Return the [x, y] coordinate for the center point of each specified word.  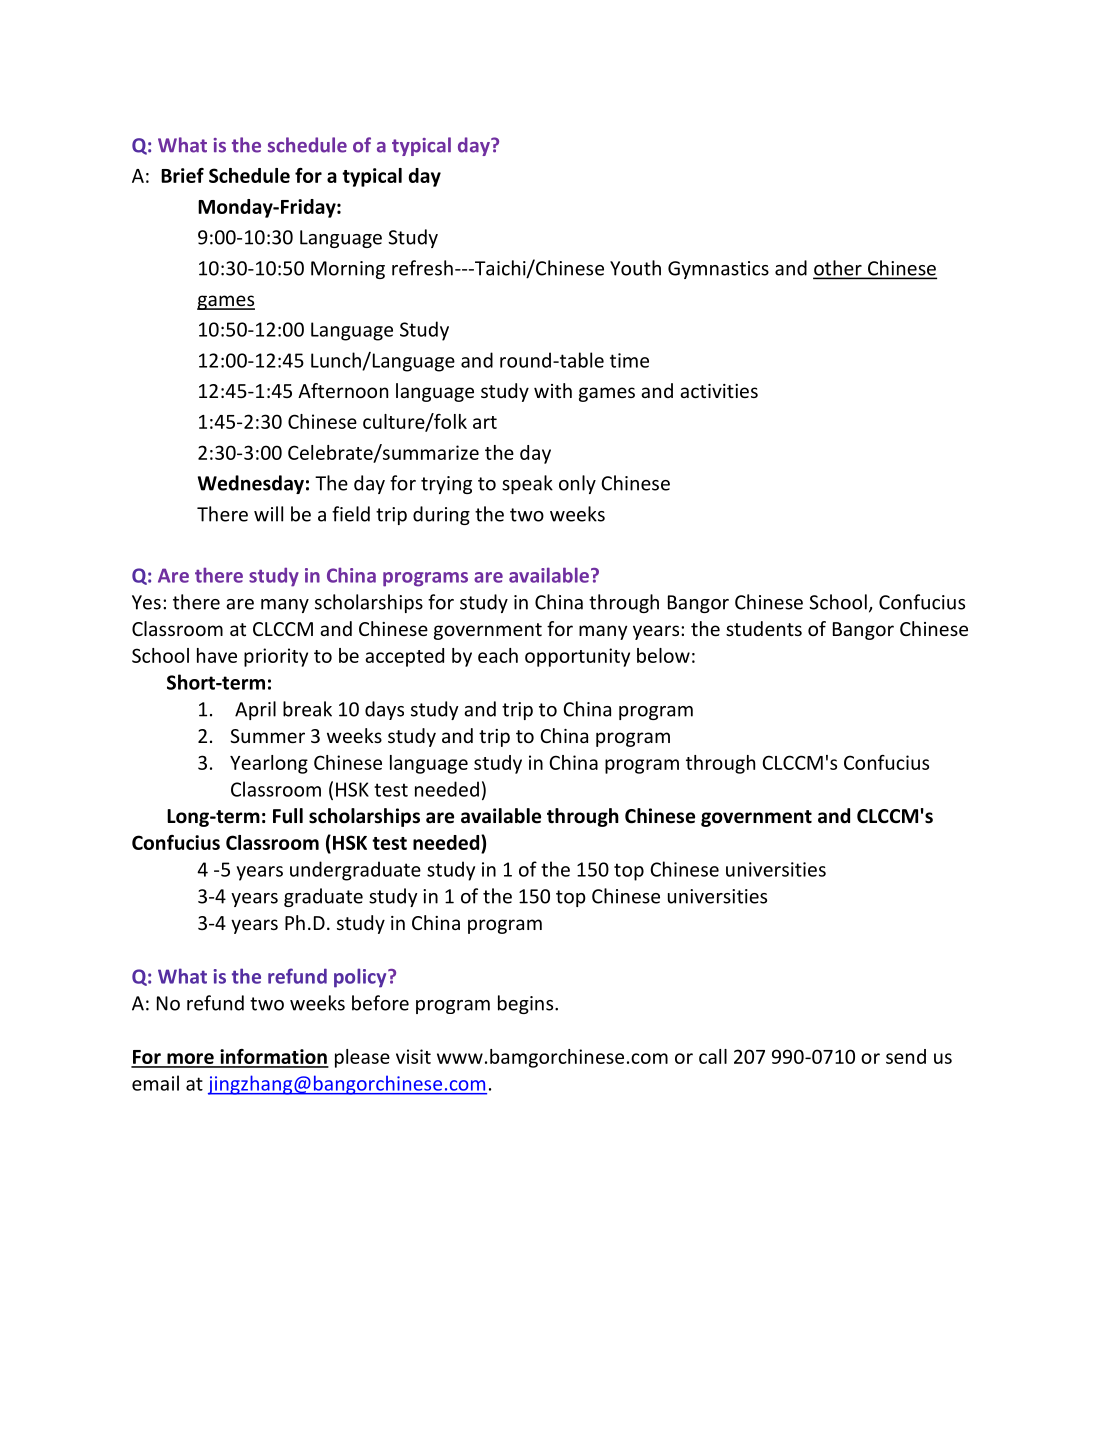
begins [527, 1004]
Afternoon [343, 390]
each [498, 655]
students [764, 628]
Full [288, 816]
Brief [182, 175]
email [155, 1083]
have [217, 655]
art [485, 422]
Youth [635, 268]
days [384, 710]
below [663, 655]
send [906, 1056]
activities [719, 391]
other [838, 269]
